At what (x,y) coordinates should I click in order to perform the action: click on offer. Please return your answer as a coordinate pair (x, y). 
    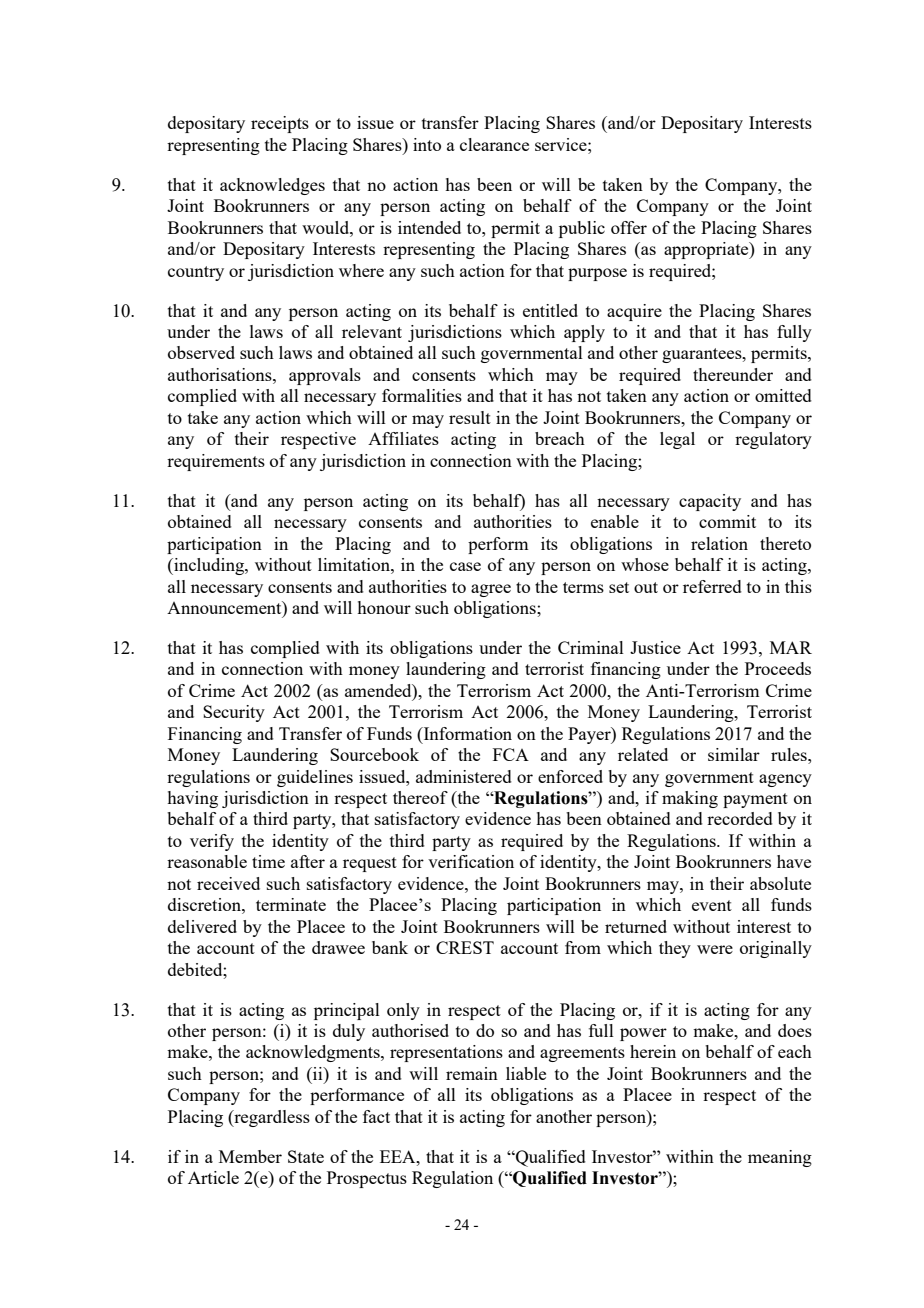
    Looking at the image, I should click on (629, 227).
